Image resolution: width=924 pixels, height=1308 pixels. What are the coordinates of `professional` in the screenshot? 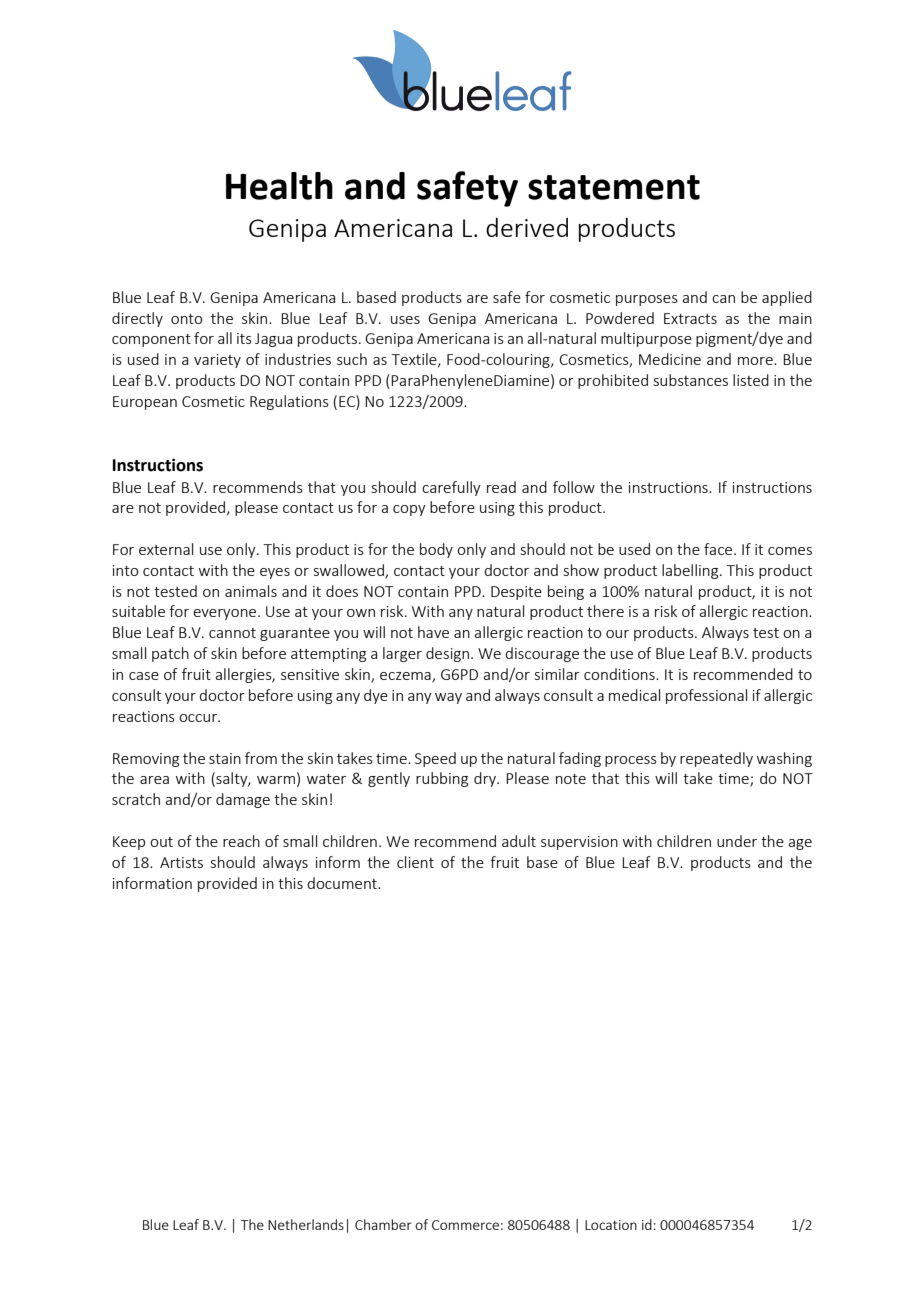 It's located at (706, 696).
